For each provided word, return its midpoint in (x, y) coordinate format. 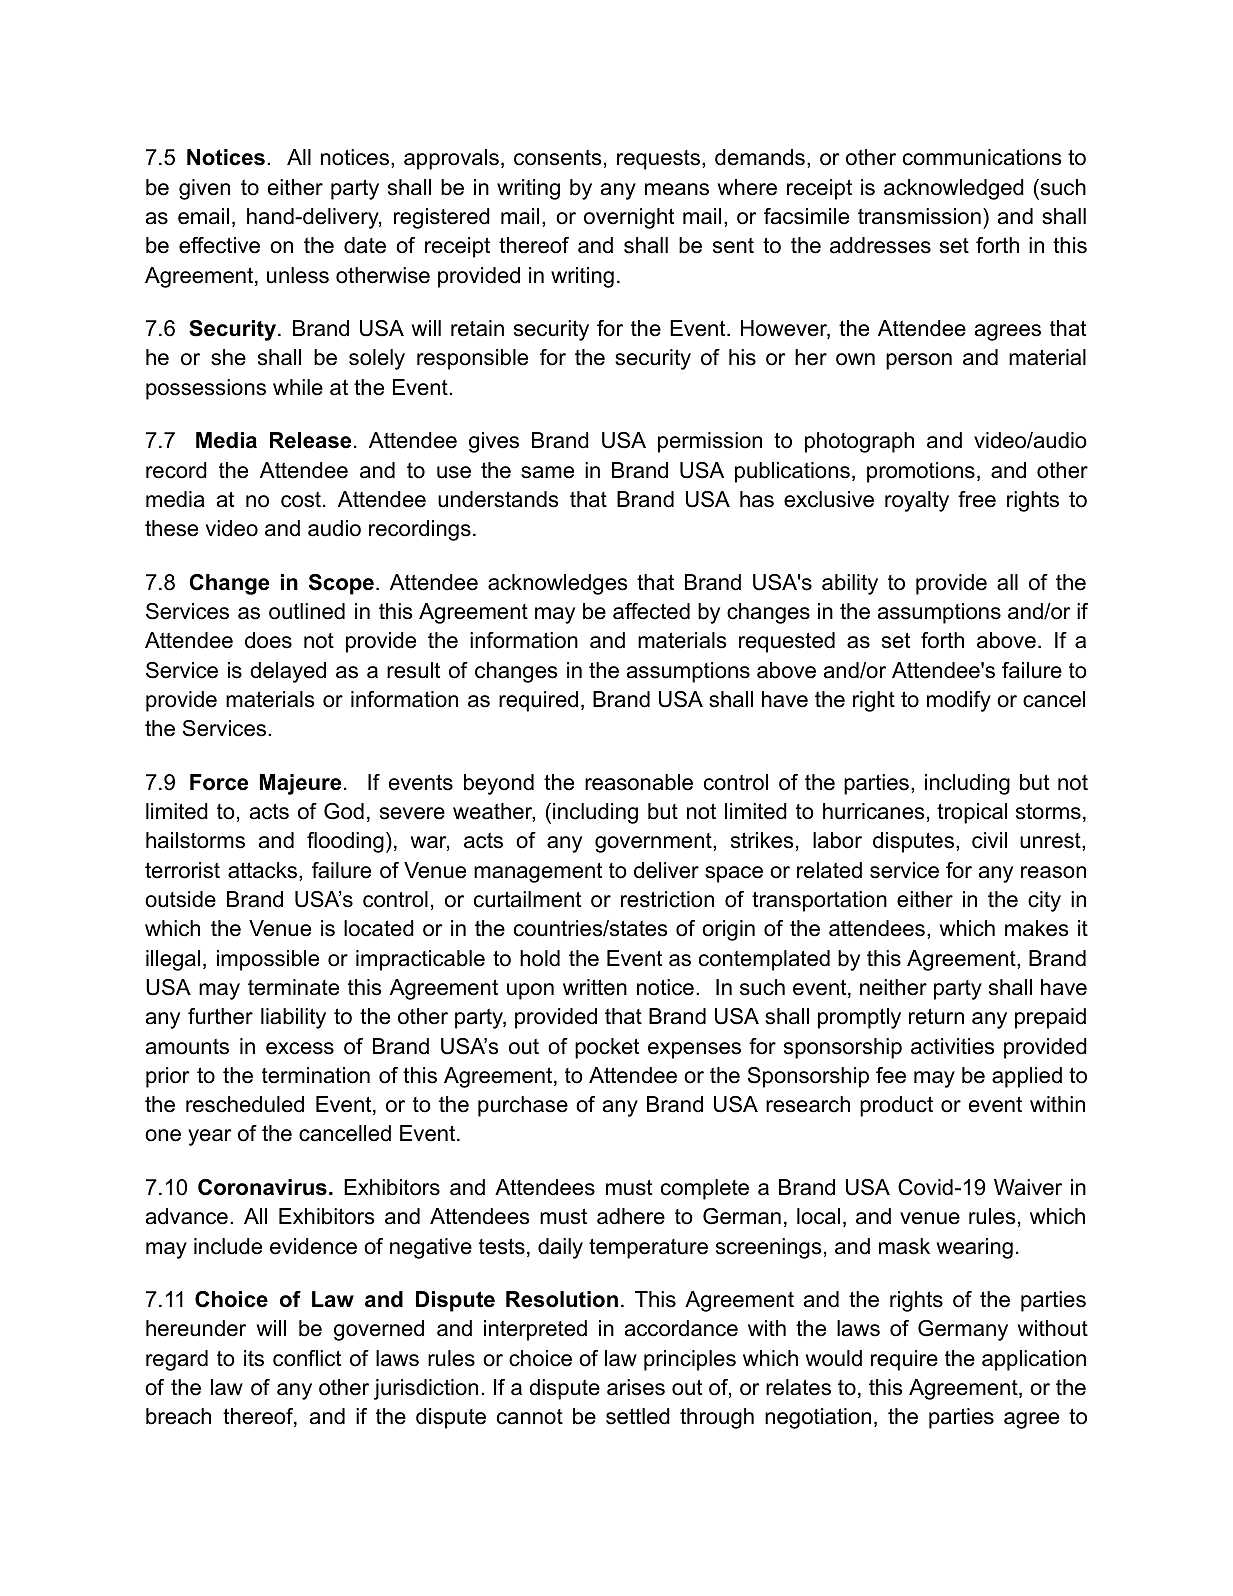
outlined (307, 611)
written (595, 987)
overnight (629, 218)
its (254, 1358)
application (1034, 1360)
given (204, 189)
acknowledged (954, 189)
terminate (293, 987)
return (936, 1016)
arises (636, 1387)
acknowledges (558, 584)
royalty (917, 501)
